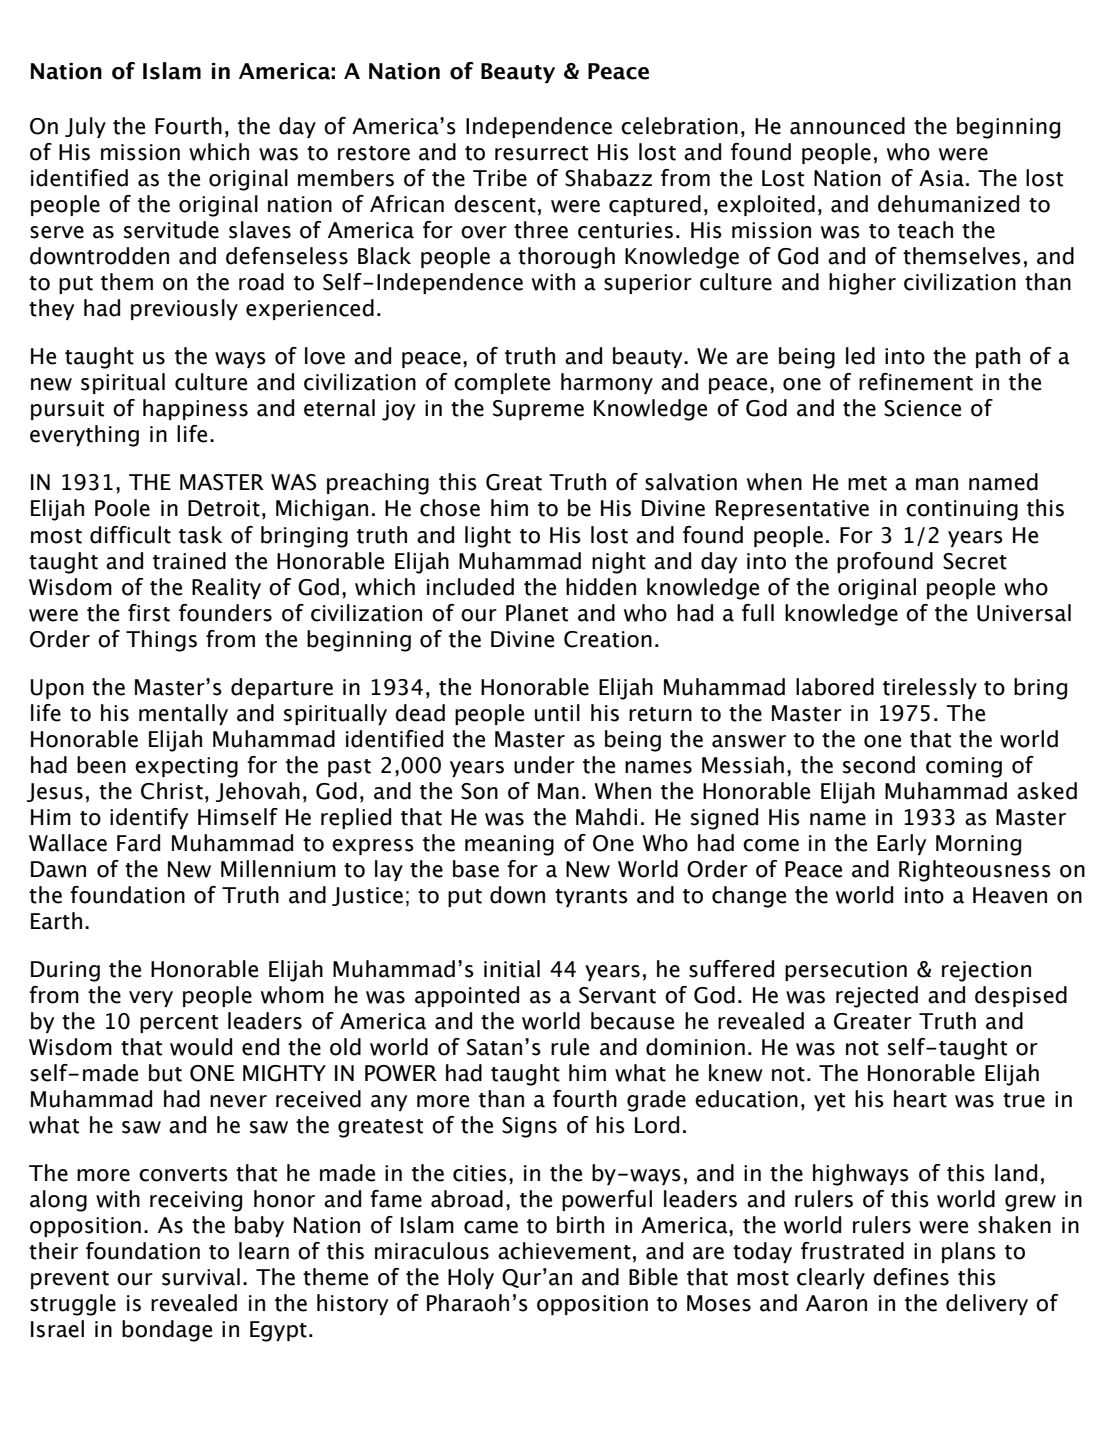 The image size is (1118, 1447). Describe the element at coordinates (538, 410) in the image. I see `Supreme` at that location.
